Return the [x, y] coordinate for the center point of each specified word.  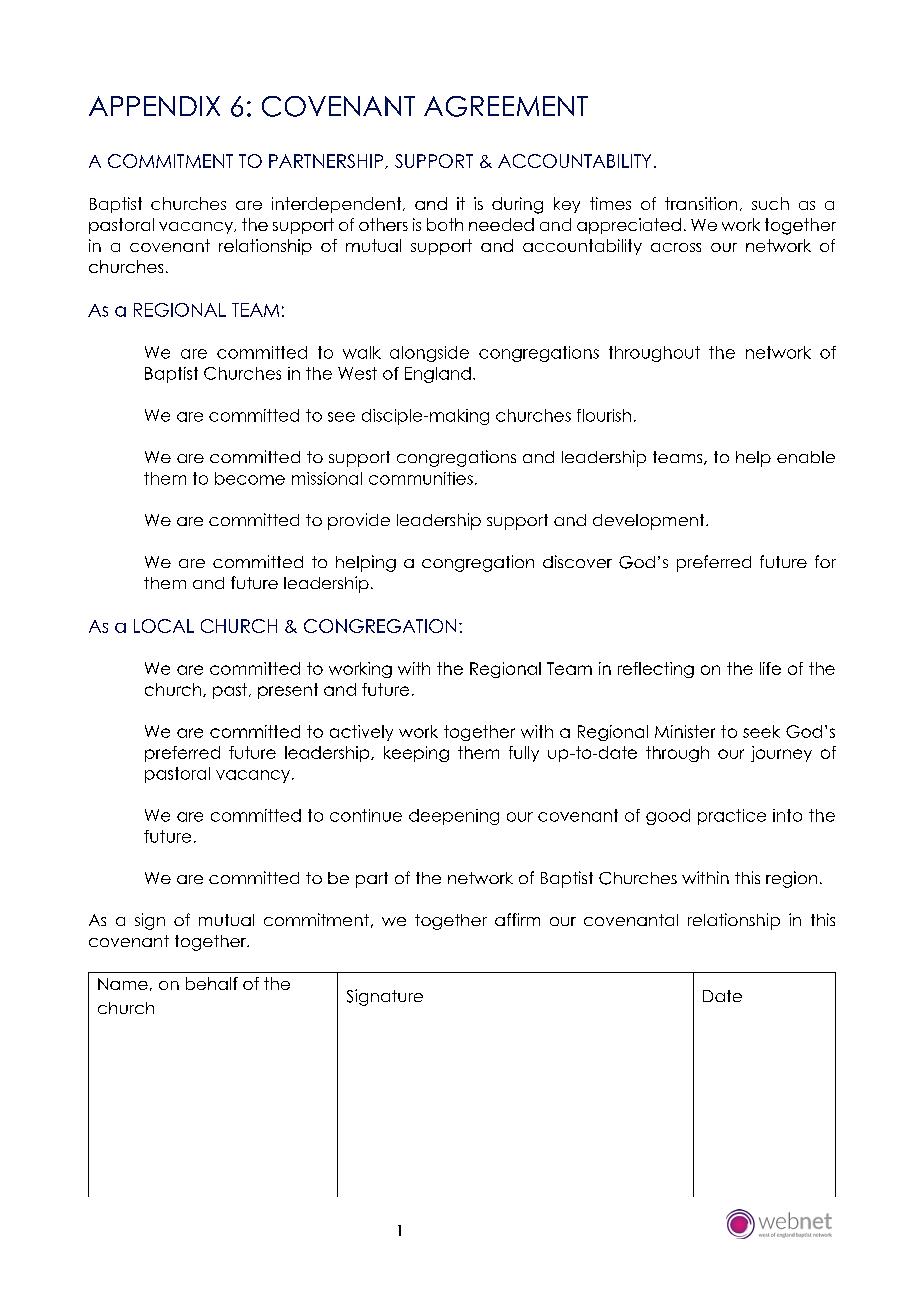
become [250, 478]
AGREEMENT [506, 106]
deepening [454, 817]
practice [732, 817]
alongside [429, 354]
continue [366, 815]
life [770, 668]
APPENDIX [154, 106]
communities [421, 478]
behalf [212, 983]
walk [362, 352]
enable [806, 457]
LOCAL [164, 626]
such [770, 203]
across [676, 247]
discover [577, 561]
